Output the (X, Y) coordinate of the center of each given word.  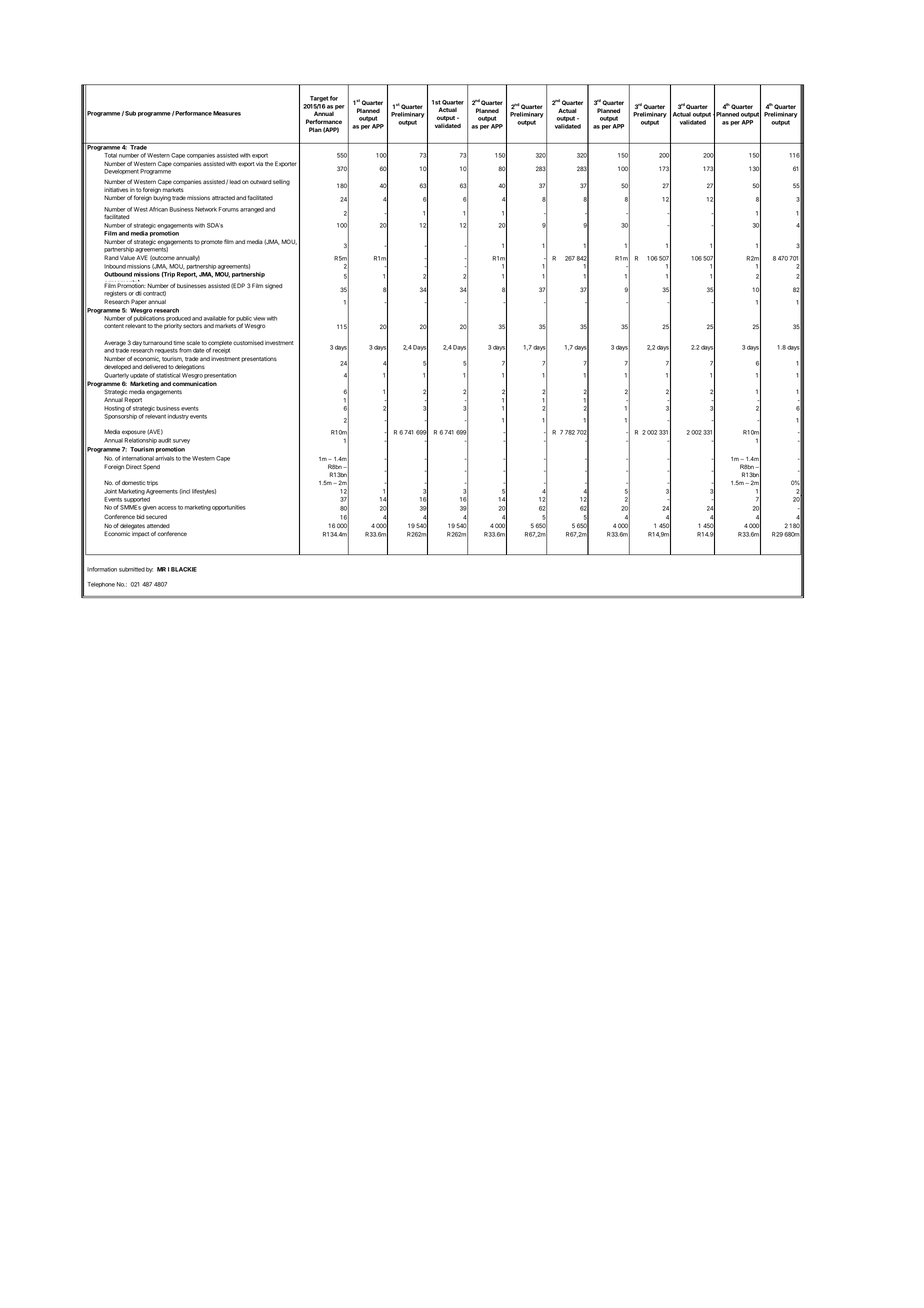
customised (248, 342)
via (259, 163)
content (114, 326)
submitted (132, 569)
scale (193, 343)
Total (110, 155)
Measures (227, 113)
